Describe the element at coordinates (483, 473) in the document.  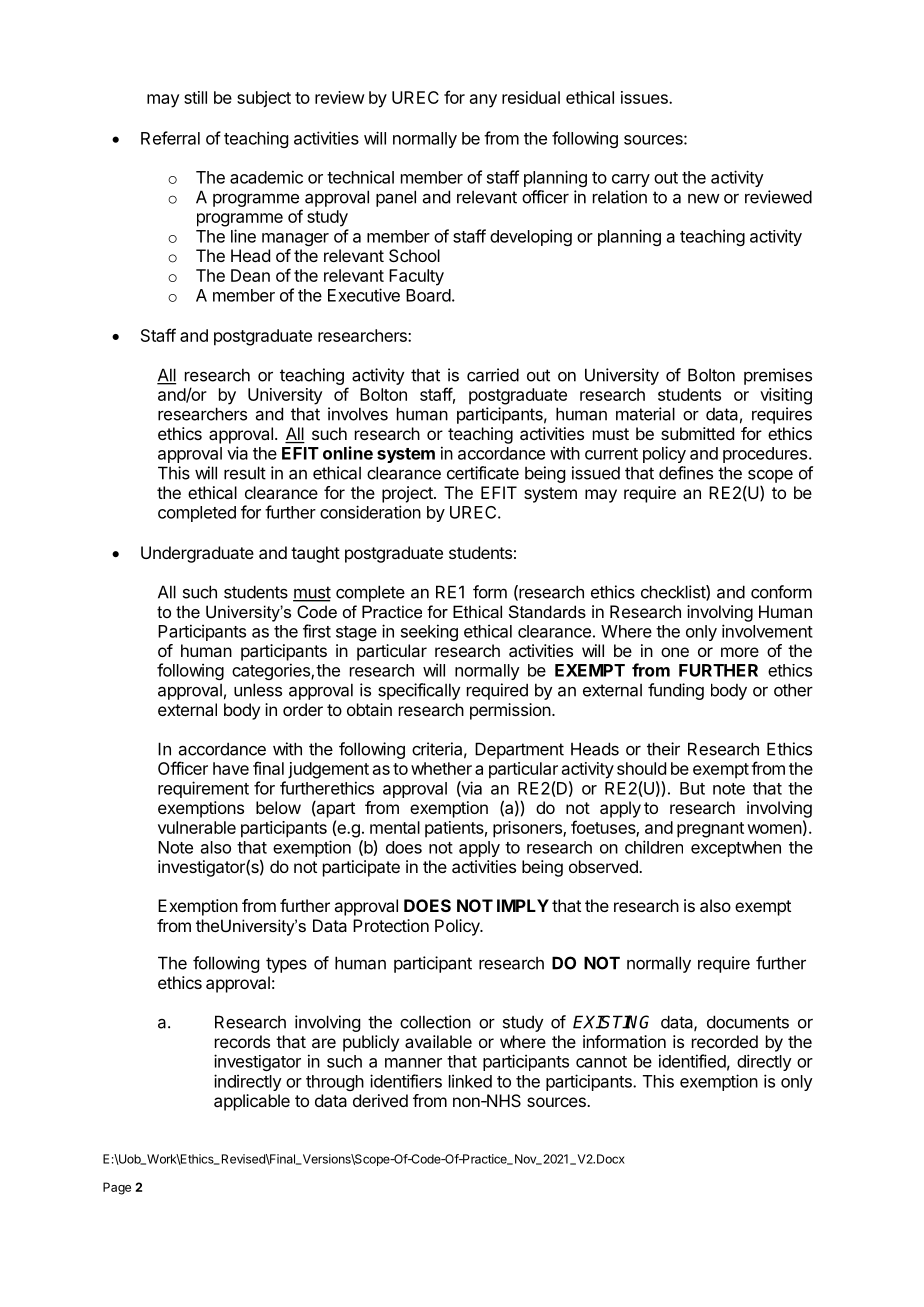
I see `certificate` at that location.
